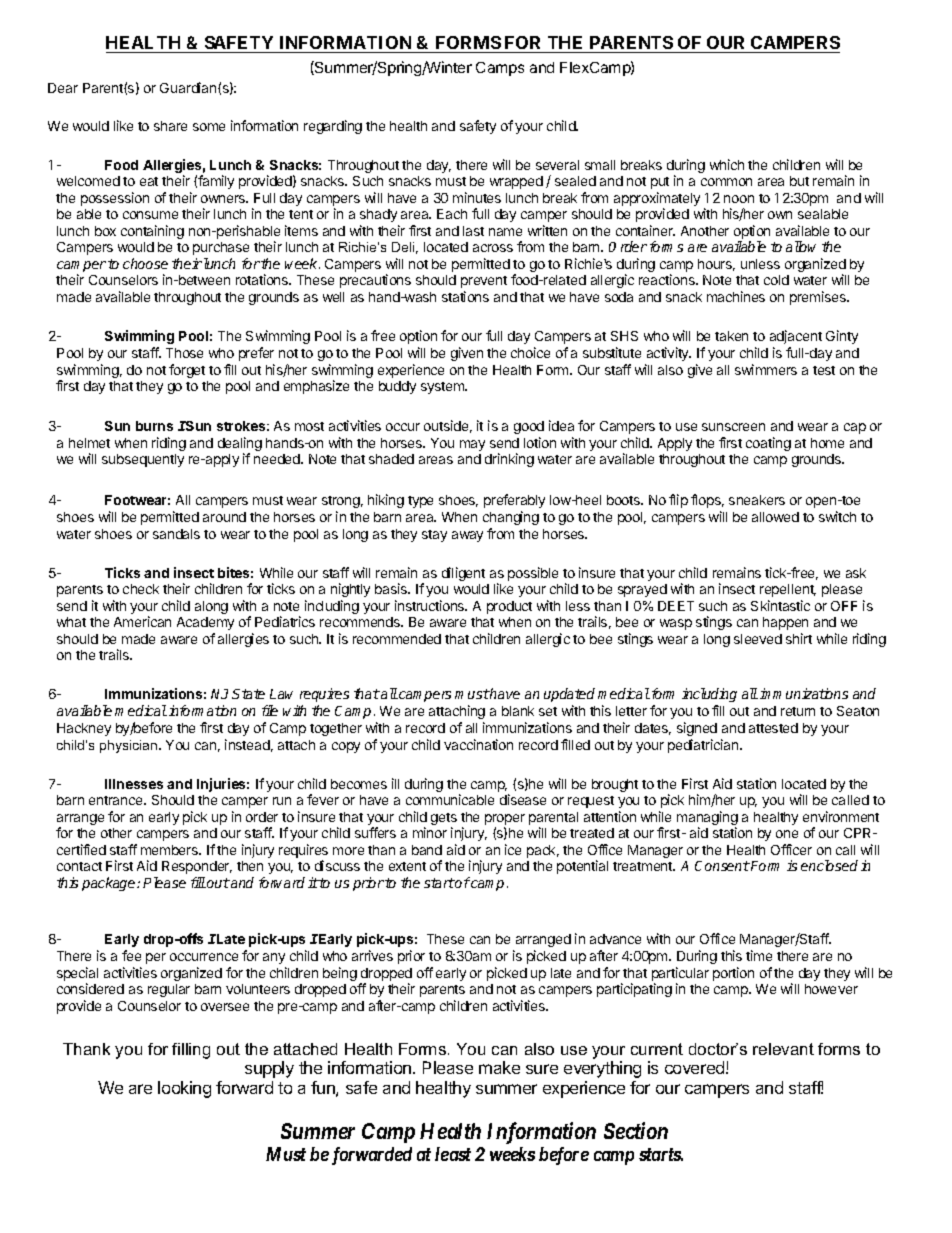  Describe the element at coordinates (170, 126) in the screenshot. I see `share` at that location.
